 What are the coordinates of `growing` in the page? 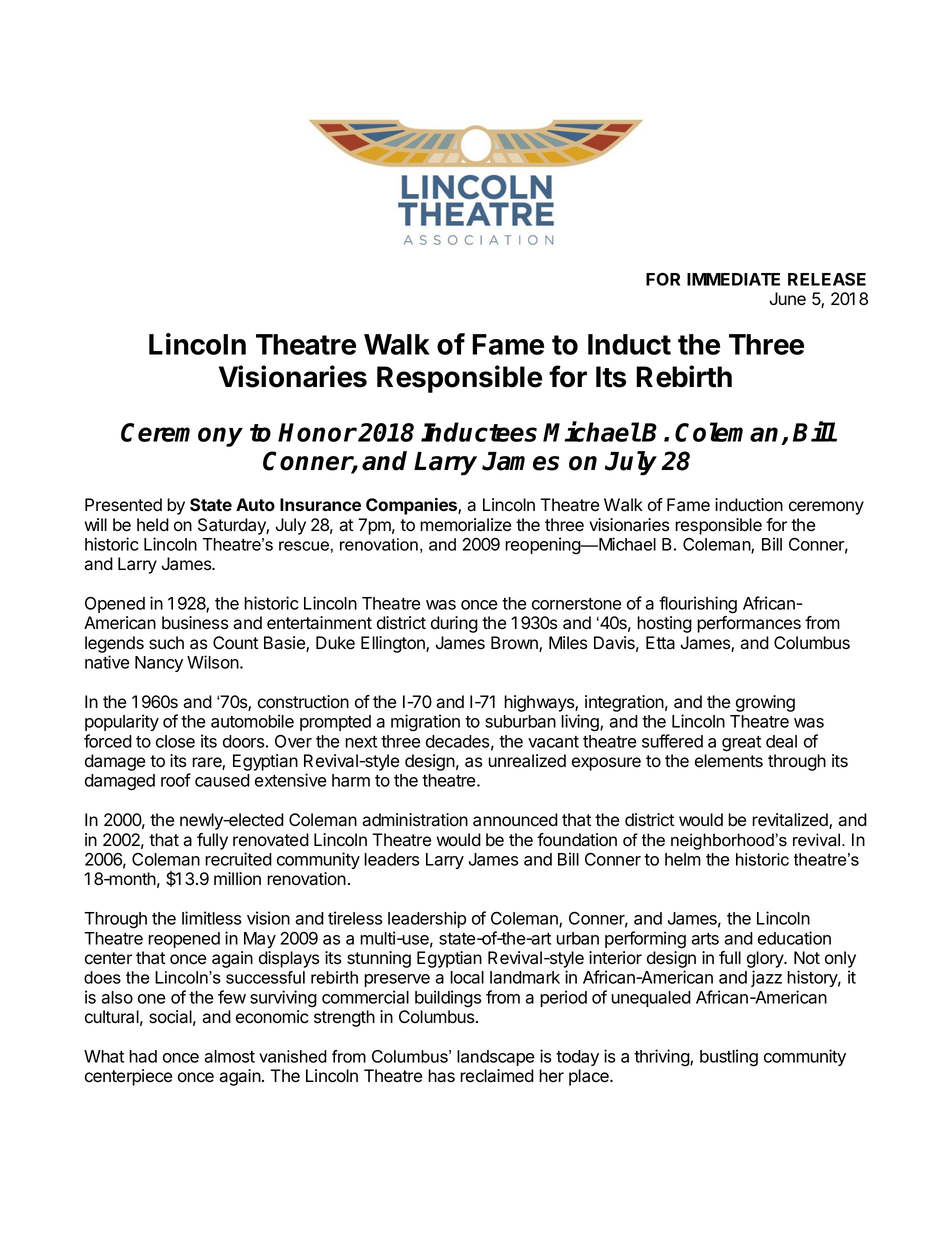 It's located at (765, 703).
